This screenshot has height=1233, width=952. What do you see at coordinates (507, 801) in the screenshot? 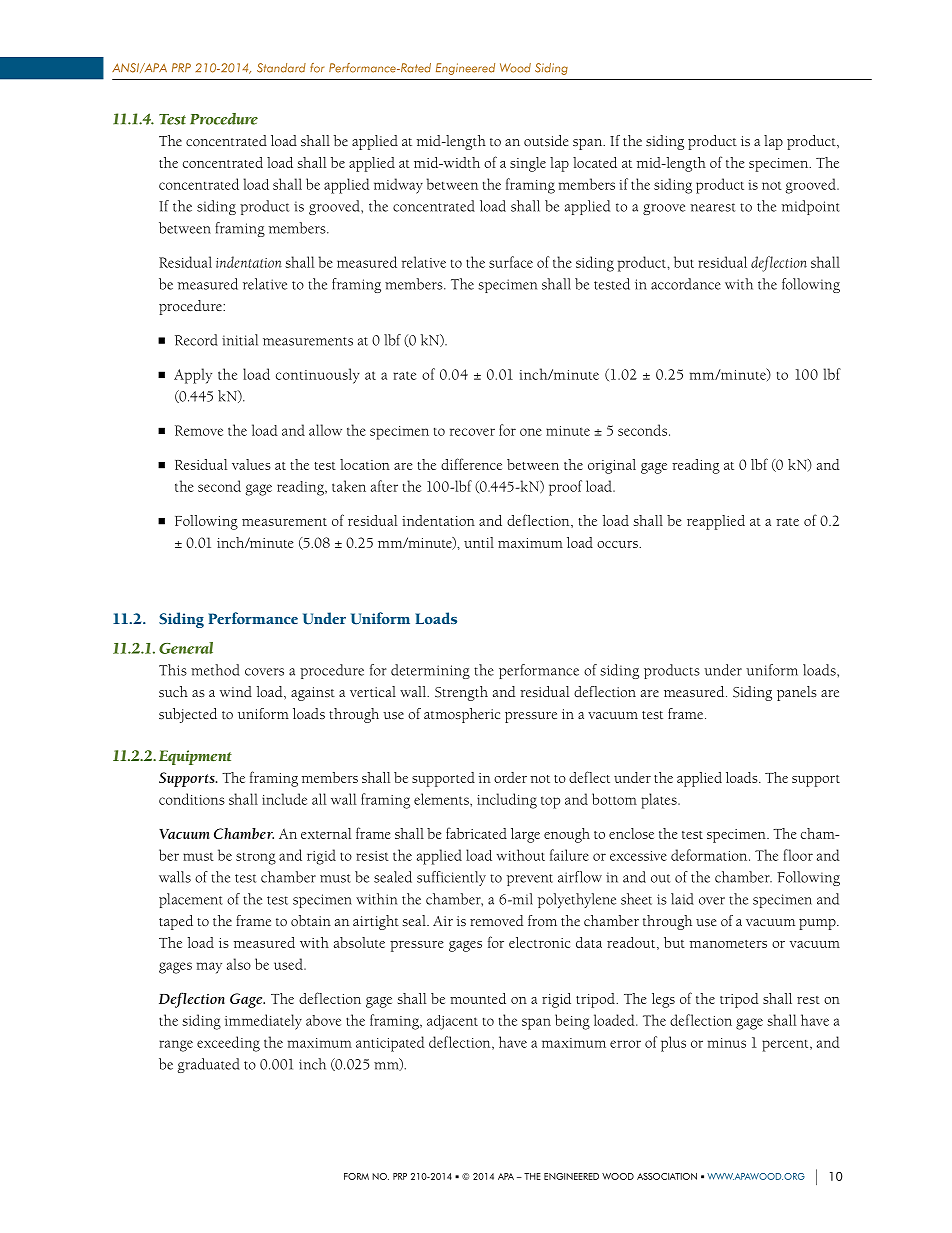
I see `including` at bounding box center [507, 801].
